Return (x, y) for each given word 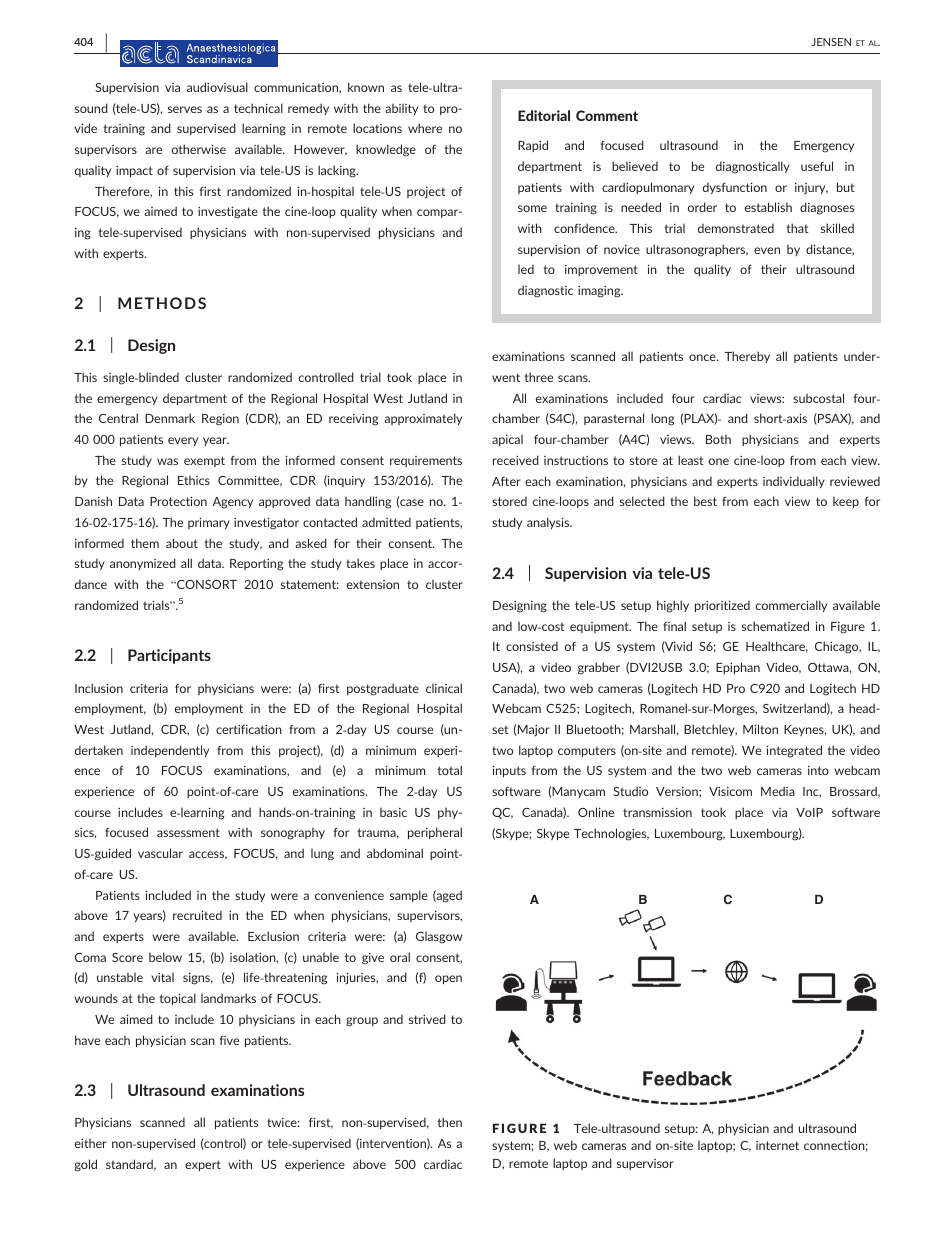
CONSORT (206, 584)
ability (401, 109)
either (91, 1143)
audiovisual (217, 87)
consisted (532, 646)
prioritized (722, 606)
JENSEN (831, 42)
